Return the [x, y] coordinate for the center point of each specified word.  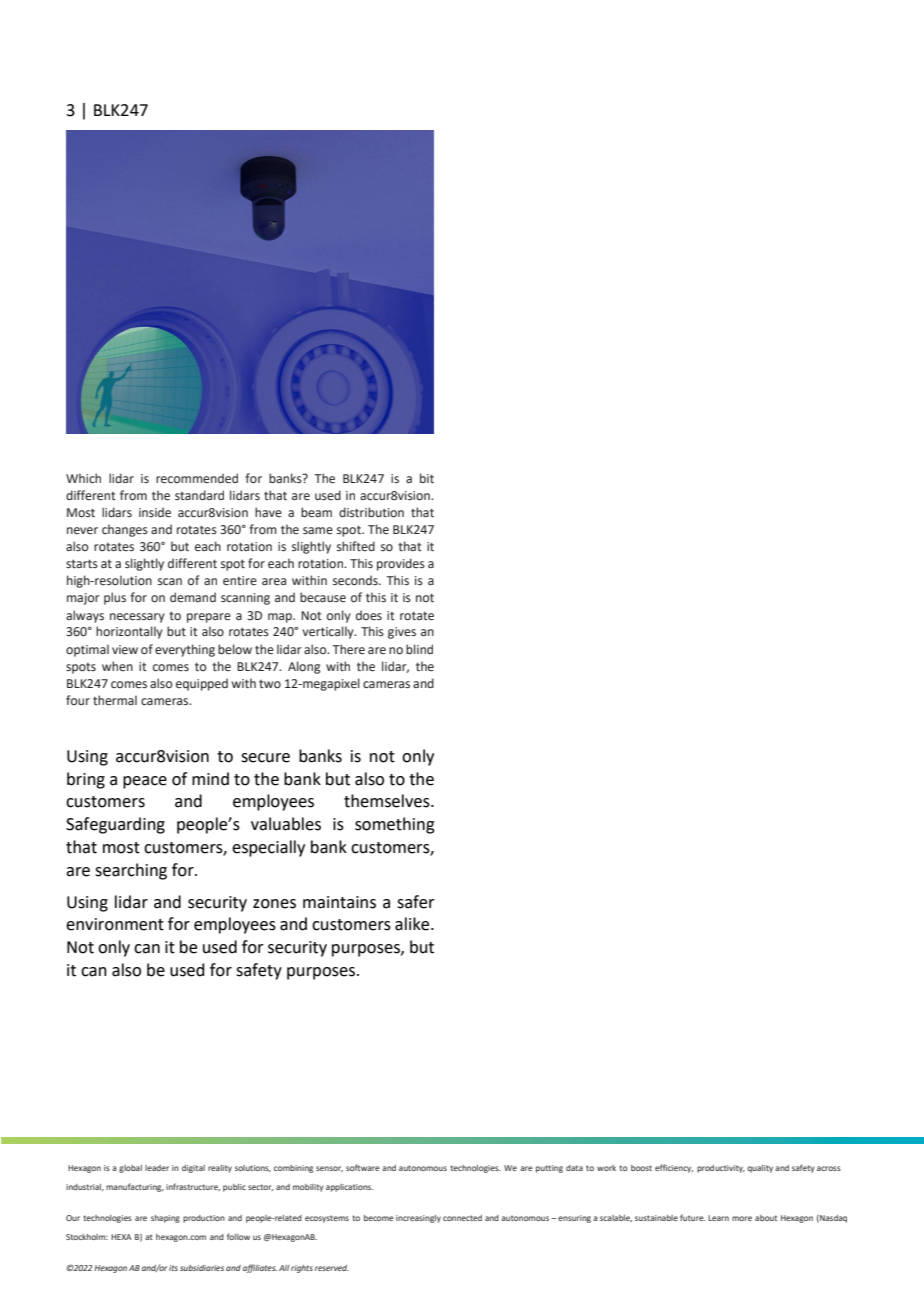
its [173, 1268]
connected [462, 1218]
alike [413, 924]
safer [416, 902]
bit [427, 478]
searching [131, 871]
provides [401, 564]
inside [155, 512]
